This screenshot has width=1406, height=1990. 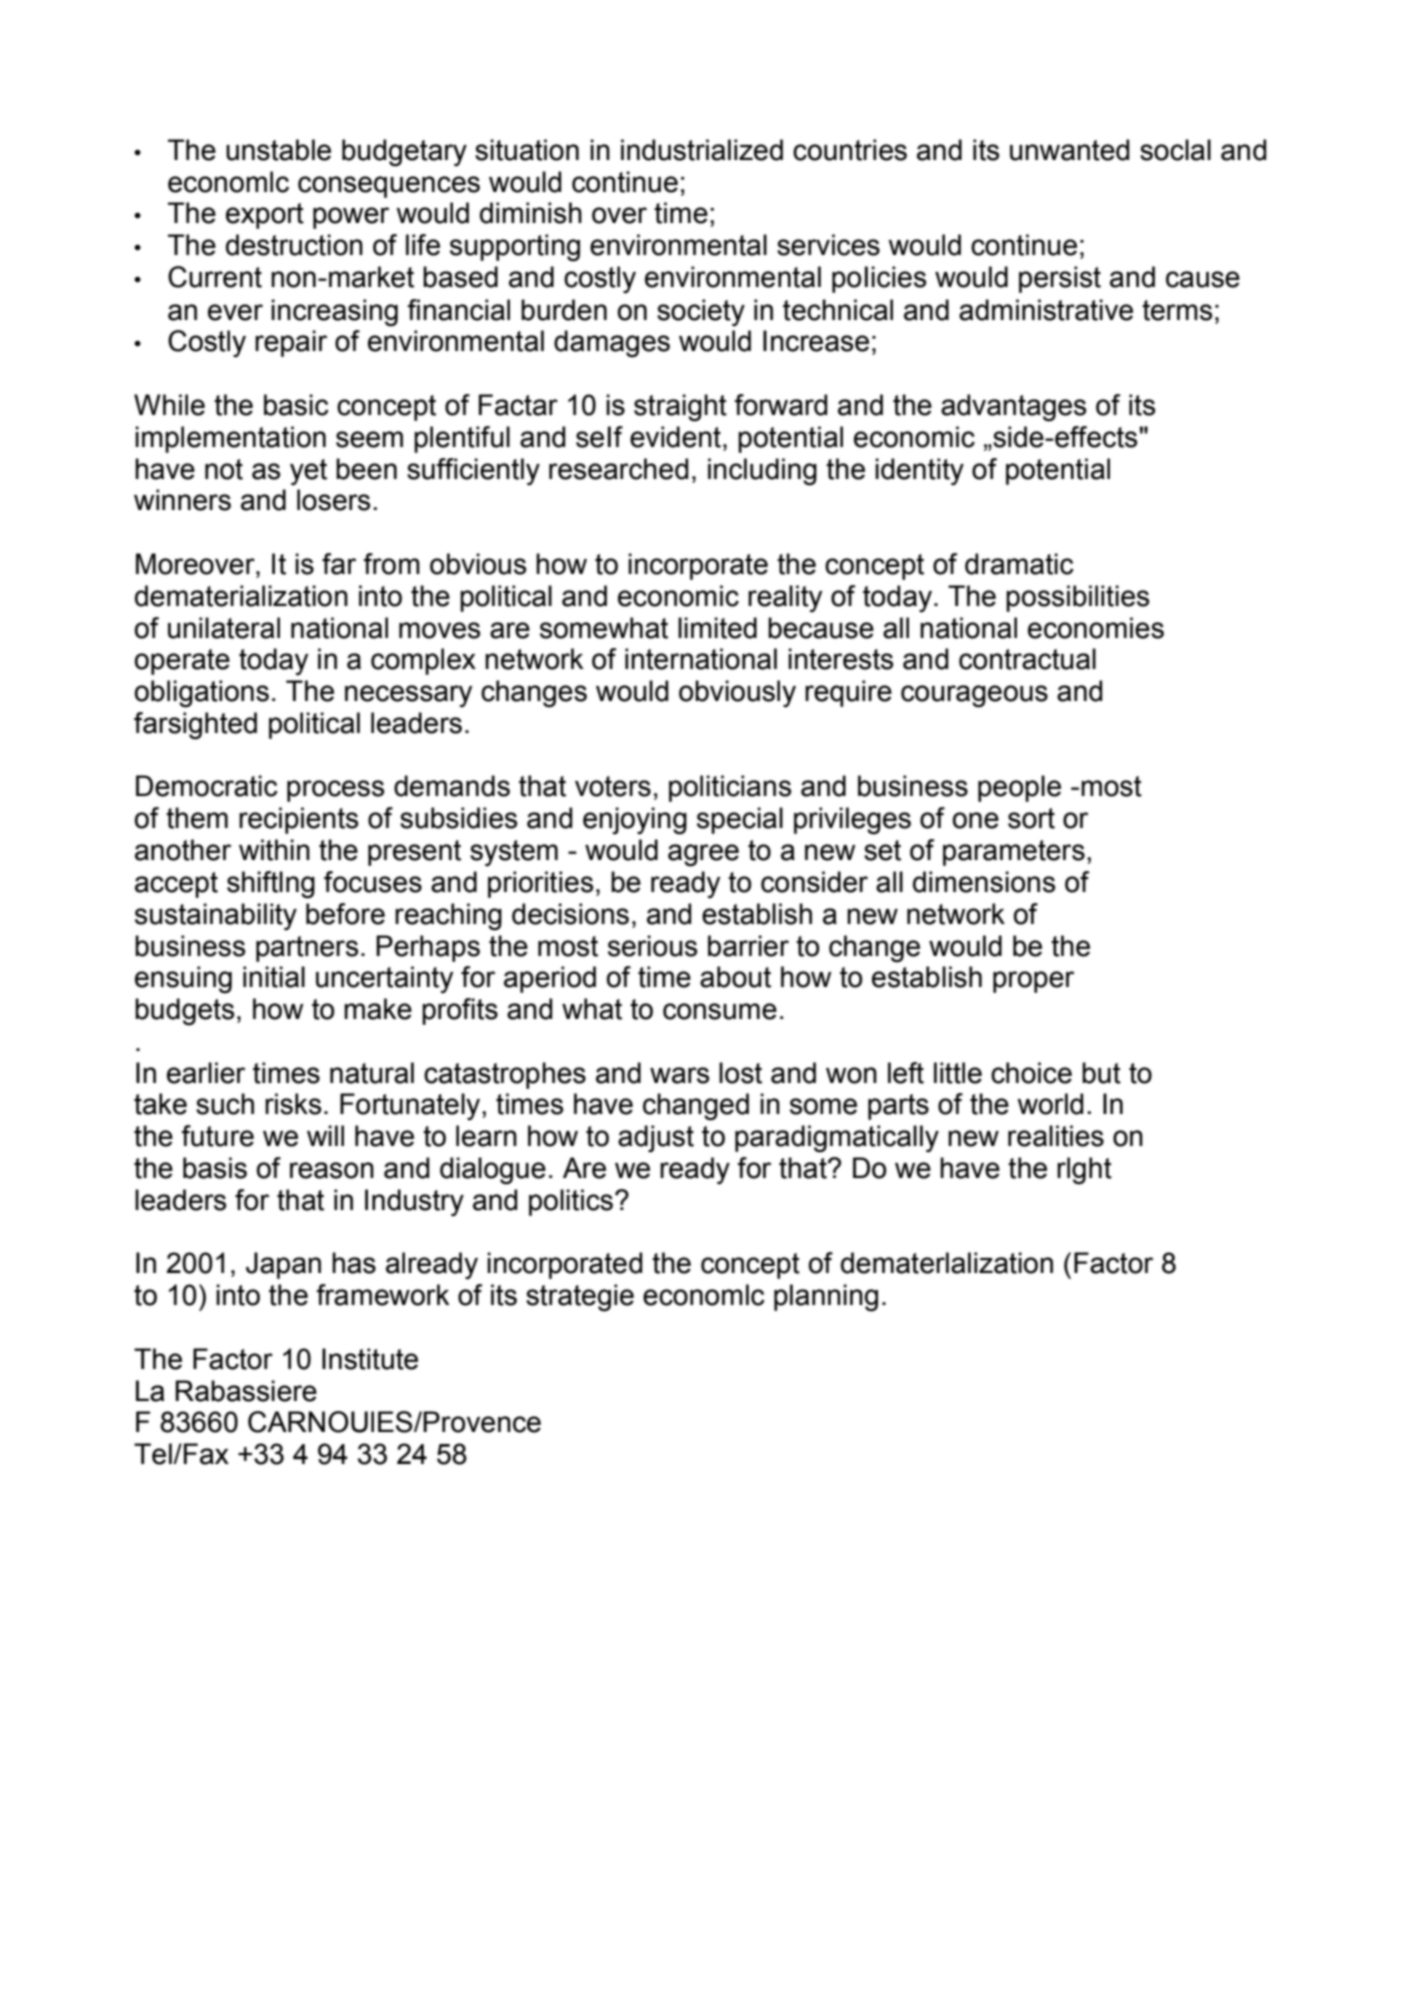 I want to click on planning, so click(x=826, y=1298).
